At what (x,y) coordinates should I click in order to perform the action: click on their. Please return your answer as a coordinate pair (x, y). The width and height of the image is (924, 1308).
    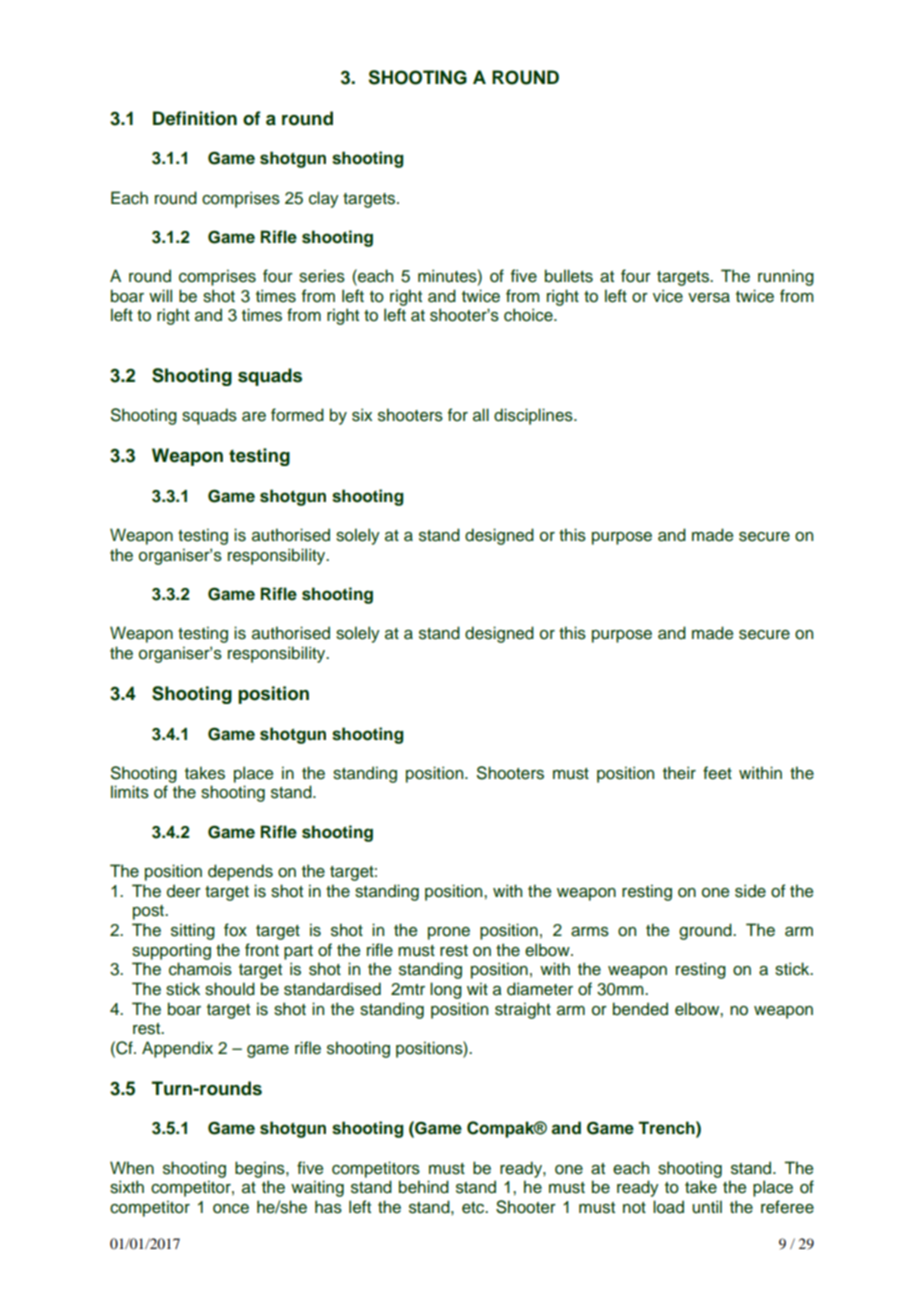
    Looking at the image, I should click on (679, 773).
